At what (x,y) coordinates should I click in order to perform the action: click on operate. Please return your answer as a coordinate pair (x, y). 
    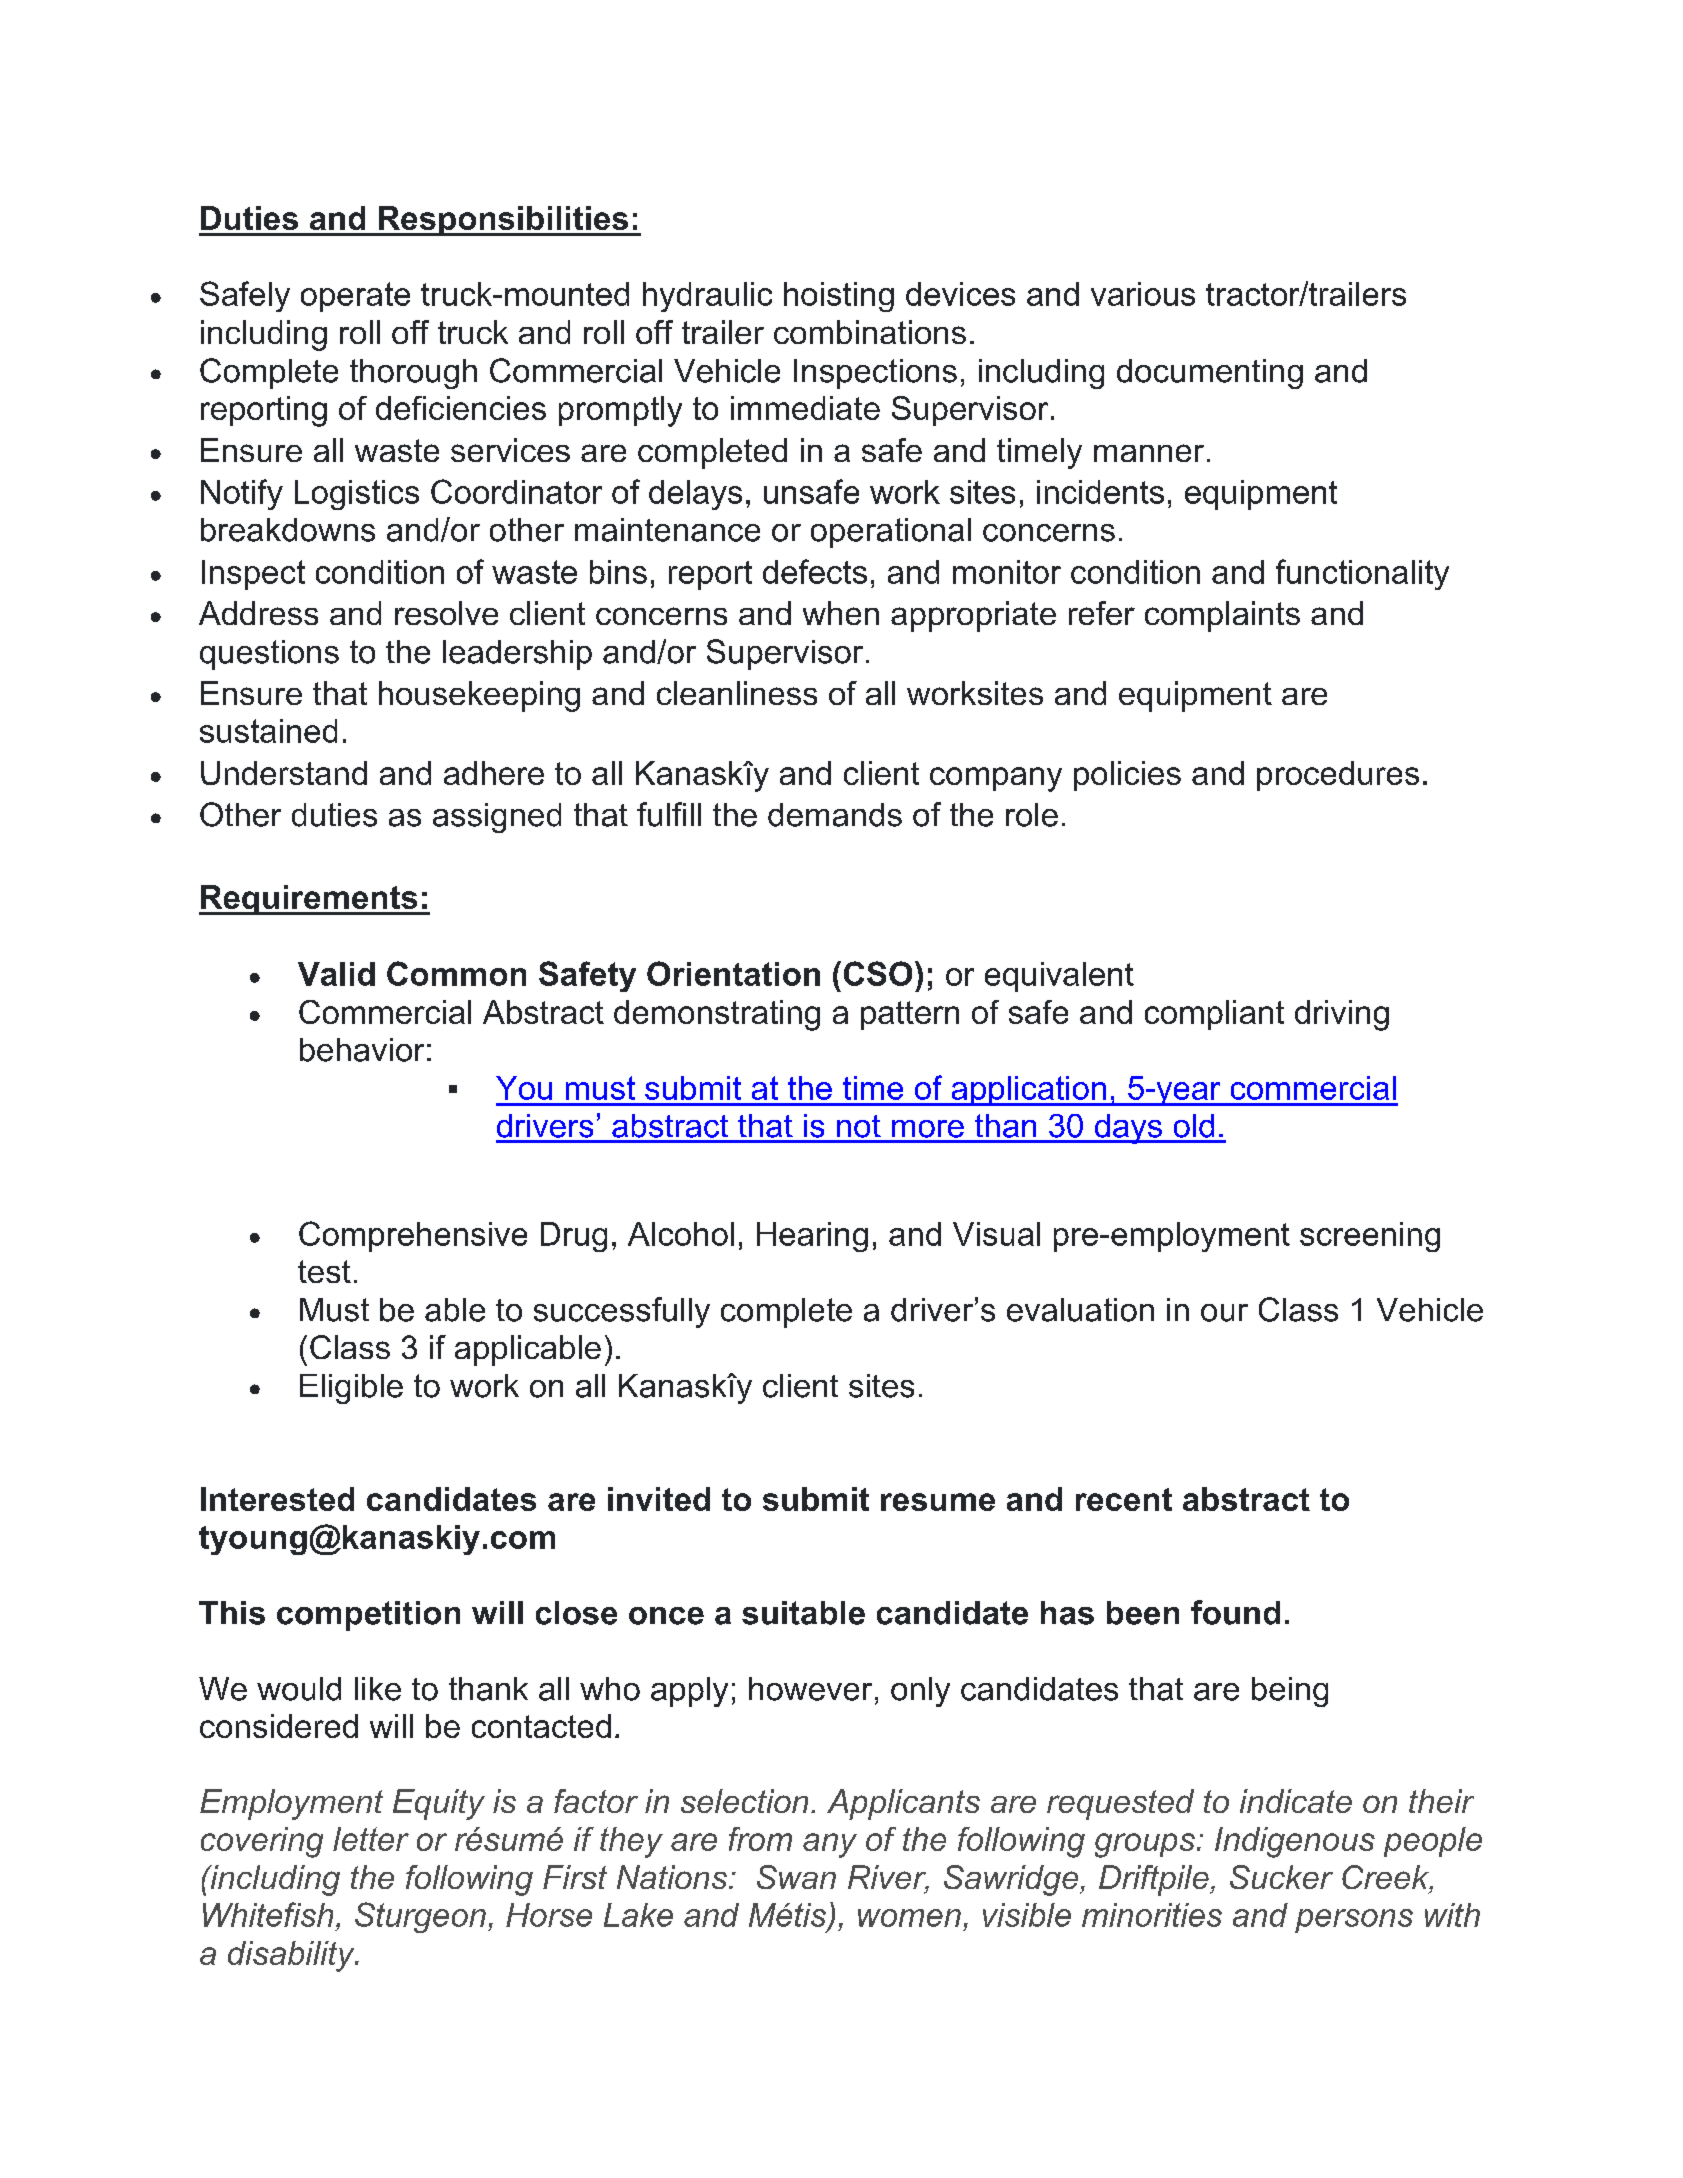
    Looking at the image, I should click on (355, 297).
